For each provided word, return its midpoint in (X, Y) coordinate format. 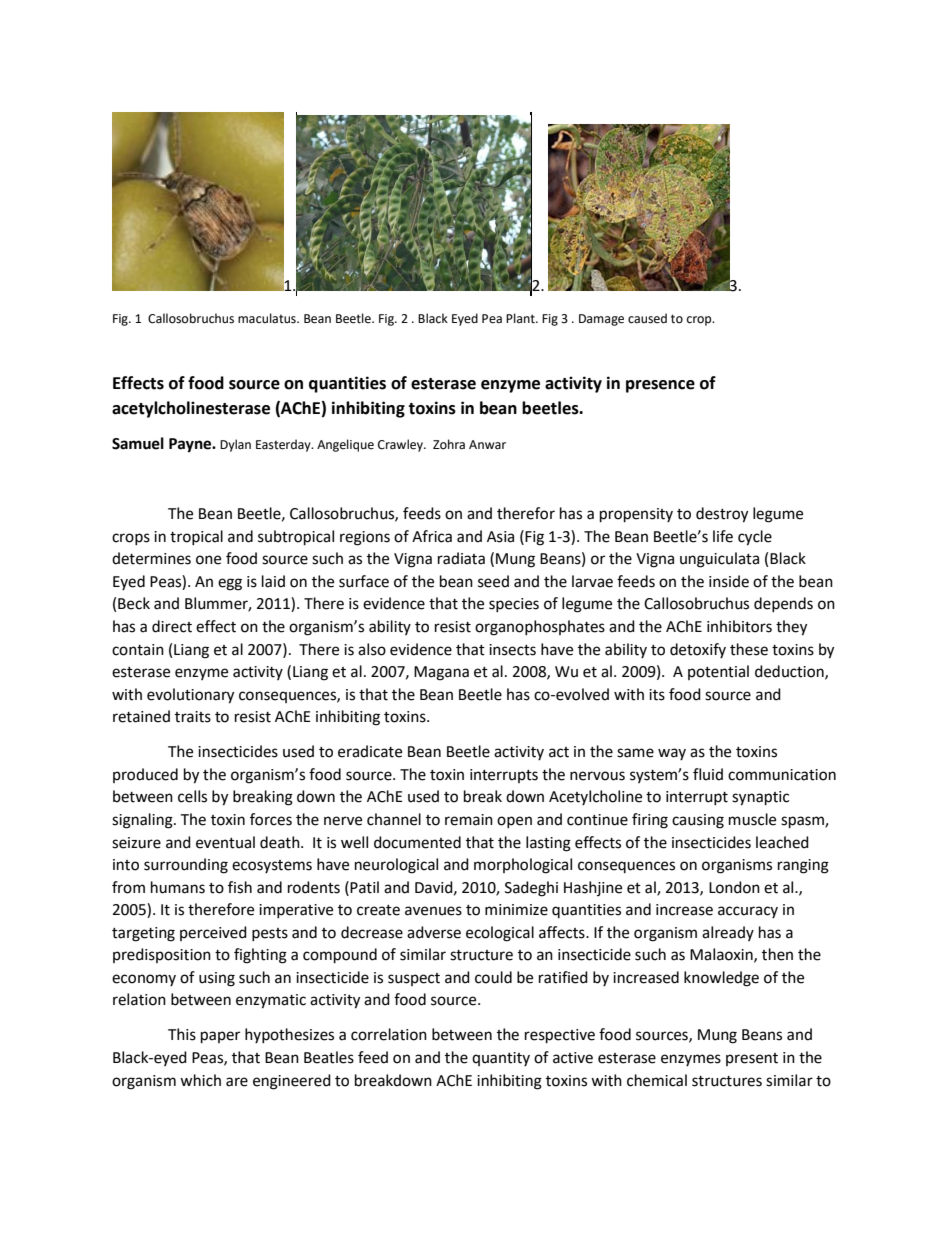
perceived (213, 933)
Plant (521, 318)
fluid (708, 774)
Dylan (235, 445)
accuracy (748, 912)
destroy (722, 515)
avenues (433, 911)
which (200, 1080)
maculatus (268, 318)
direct (172, 626)
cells (192, 796)
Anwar (487, 444)
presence (660, 386)
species (514, 605)
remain (469, 820)
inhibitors (739, 626)
